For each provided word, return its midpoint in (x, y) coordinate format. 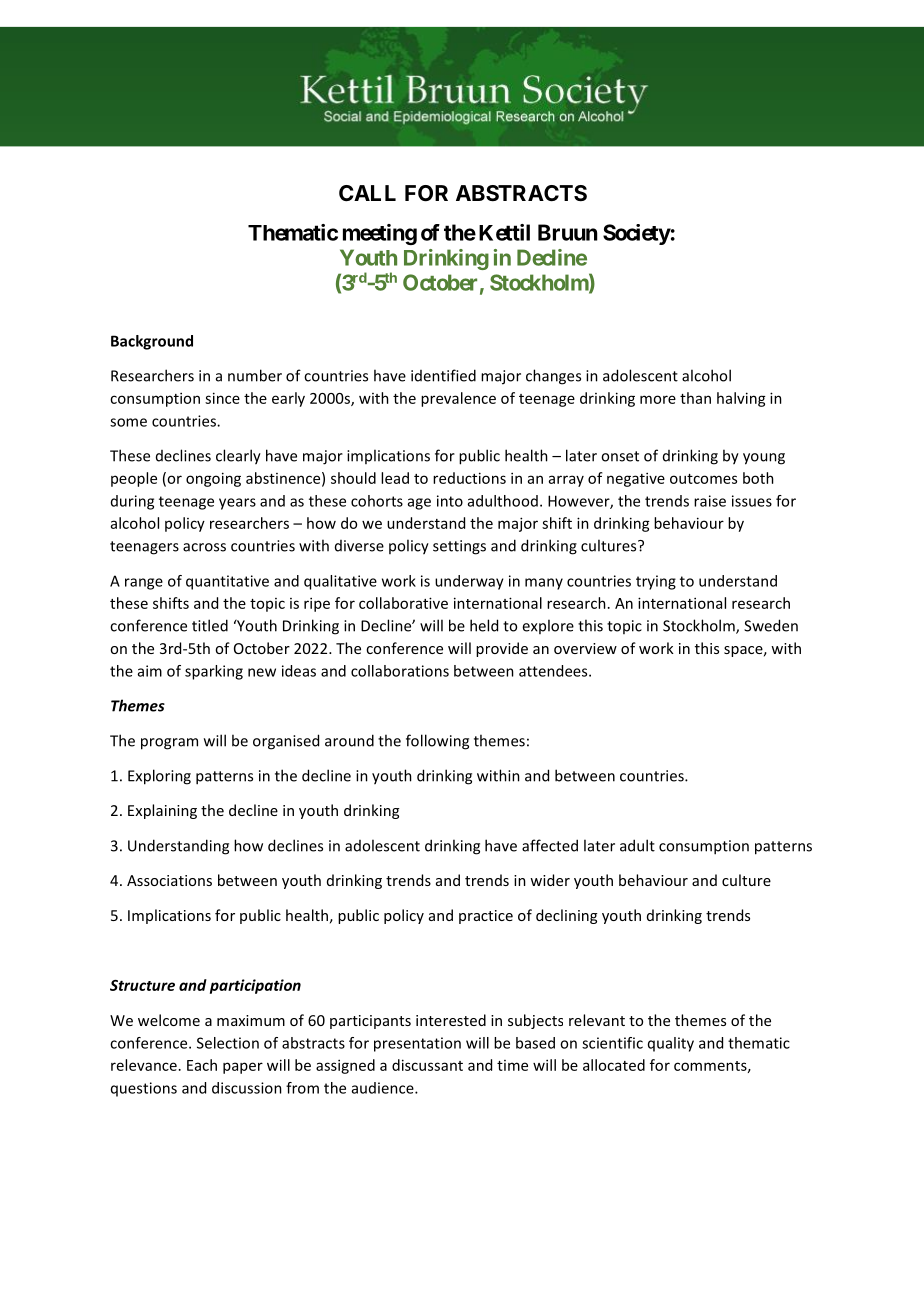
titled (210, 625)
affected (550, 845)
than (695, 398)
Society (637, 234)
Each (202, 1065)
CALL (367, 193)
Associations (169, 880)
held (484, 625)
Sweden (771, 625)
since (222, 398)
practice (486, 917)
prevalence (458, 399)
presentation (417, 1044)
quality (671, 1044)
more (658, 399)
